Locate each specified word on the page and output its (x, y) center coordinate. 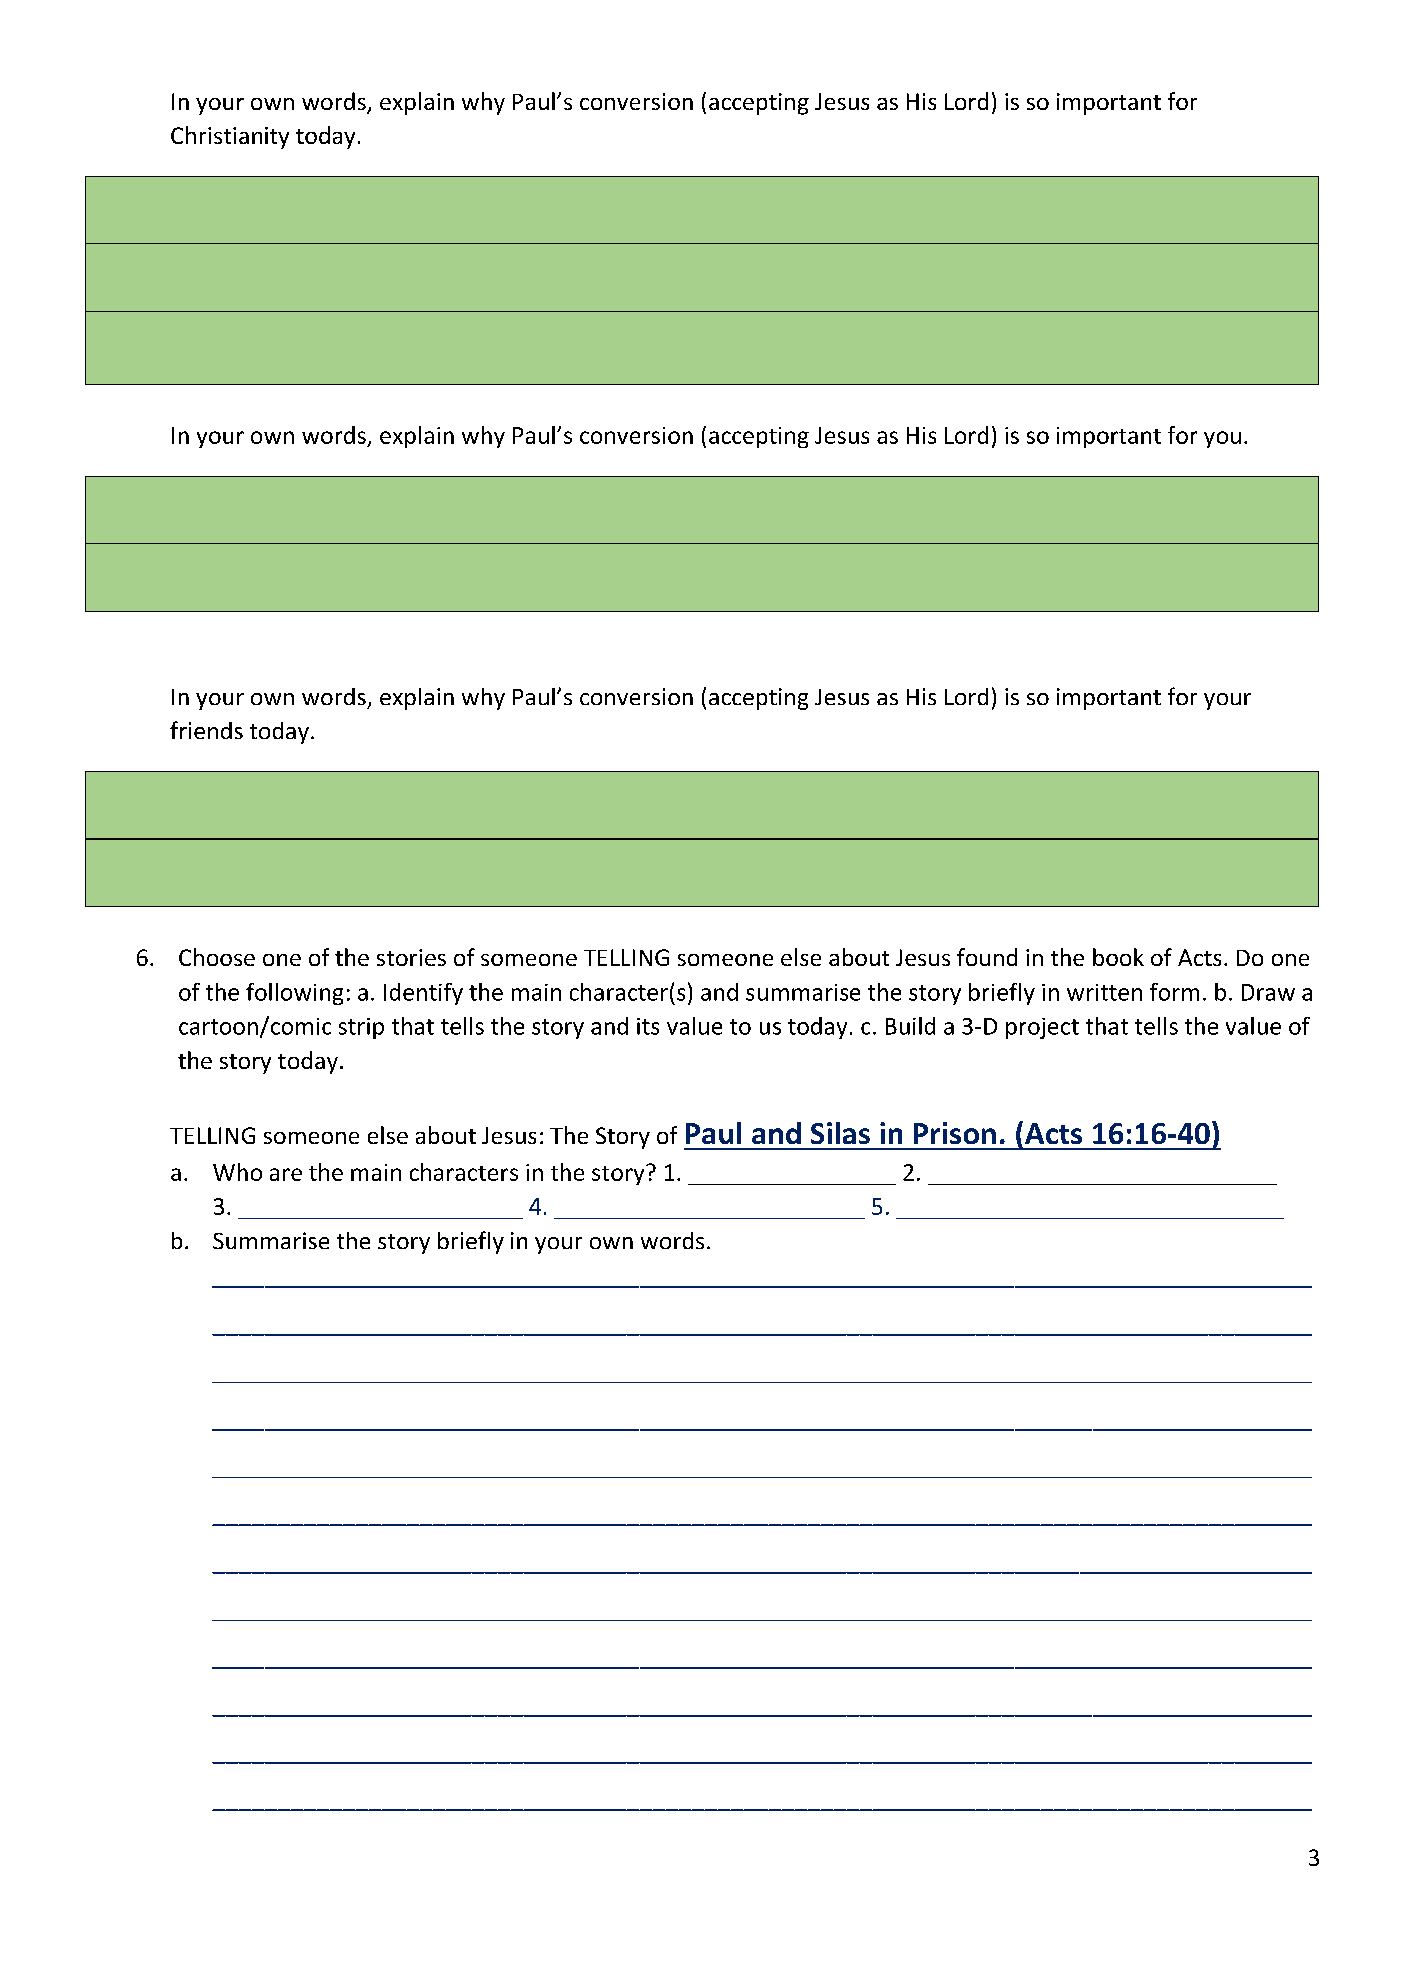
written (1104, 992)
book (1118, 957)
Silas (840, 1133)
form (1174, 992)
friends (206, 730)
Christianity (230, 137)
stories (411, 957)
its (648, 1026)
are (286, 1174)
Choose (217, 957)
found (987, 957)
